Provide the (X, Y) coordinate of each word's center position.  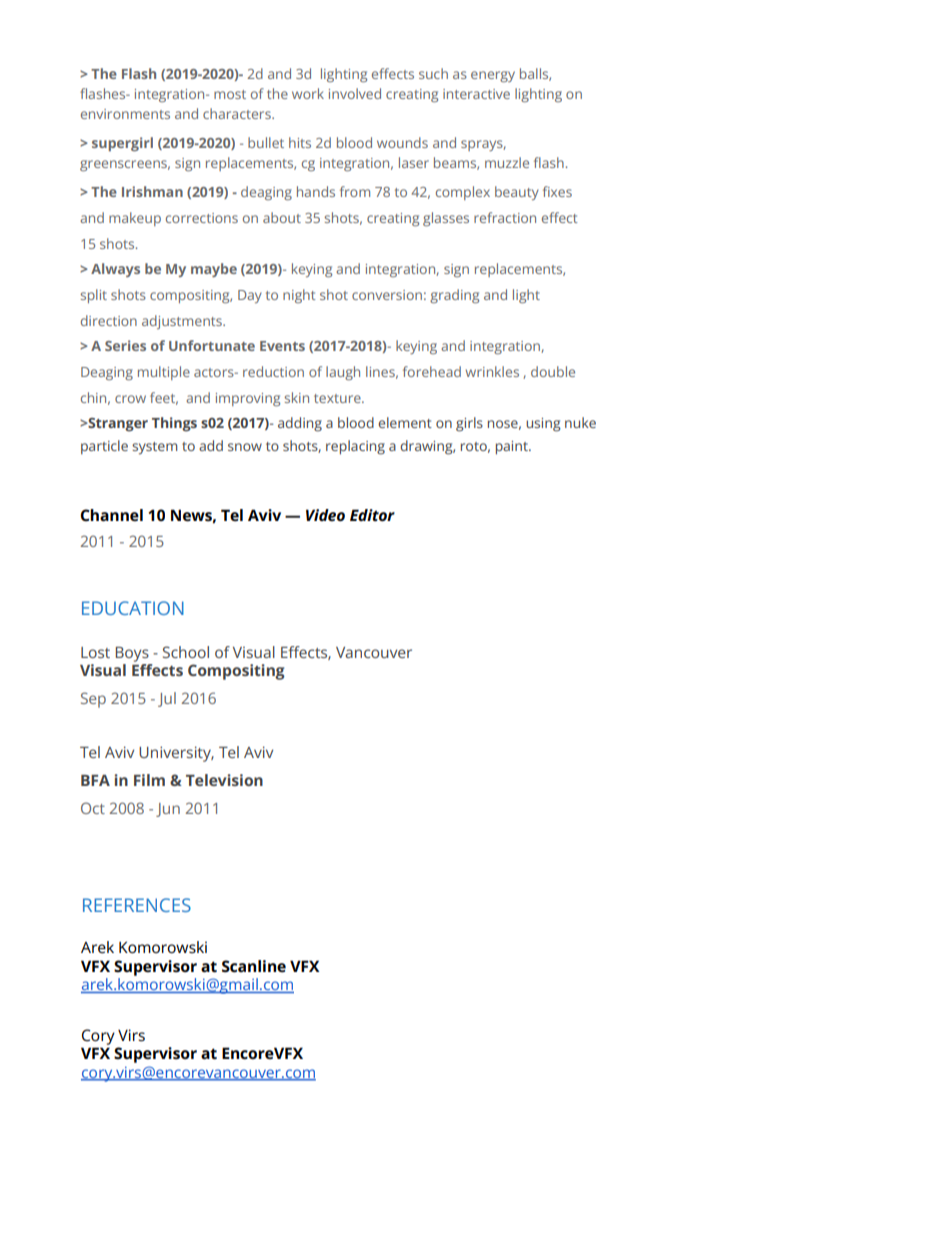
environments (125, 114)
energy (493, 76)
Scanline (254, 966)
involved (355, 93)
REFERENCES (137, 905)
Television (224, 780)
